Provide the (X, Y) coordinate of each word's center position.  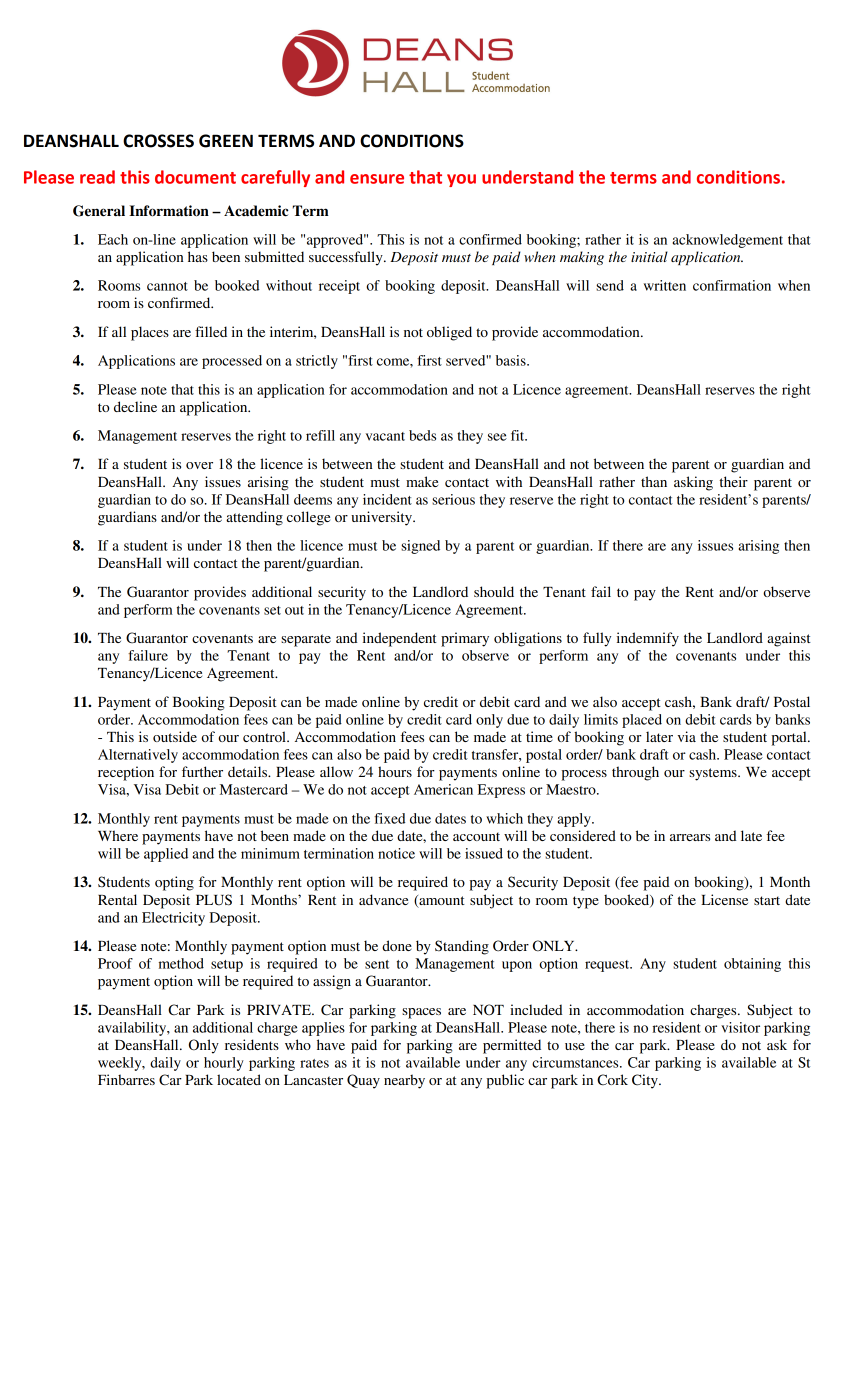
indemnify (648, 639)
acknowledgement (727, 241)
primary (465, 639)
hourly (224, 1064)
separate (306, 640)
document (195, 177)
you (461, 180)
